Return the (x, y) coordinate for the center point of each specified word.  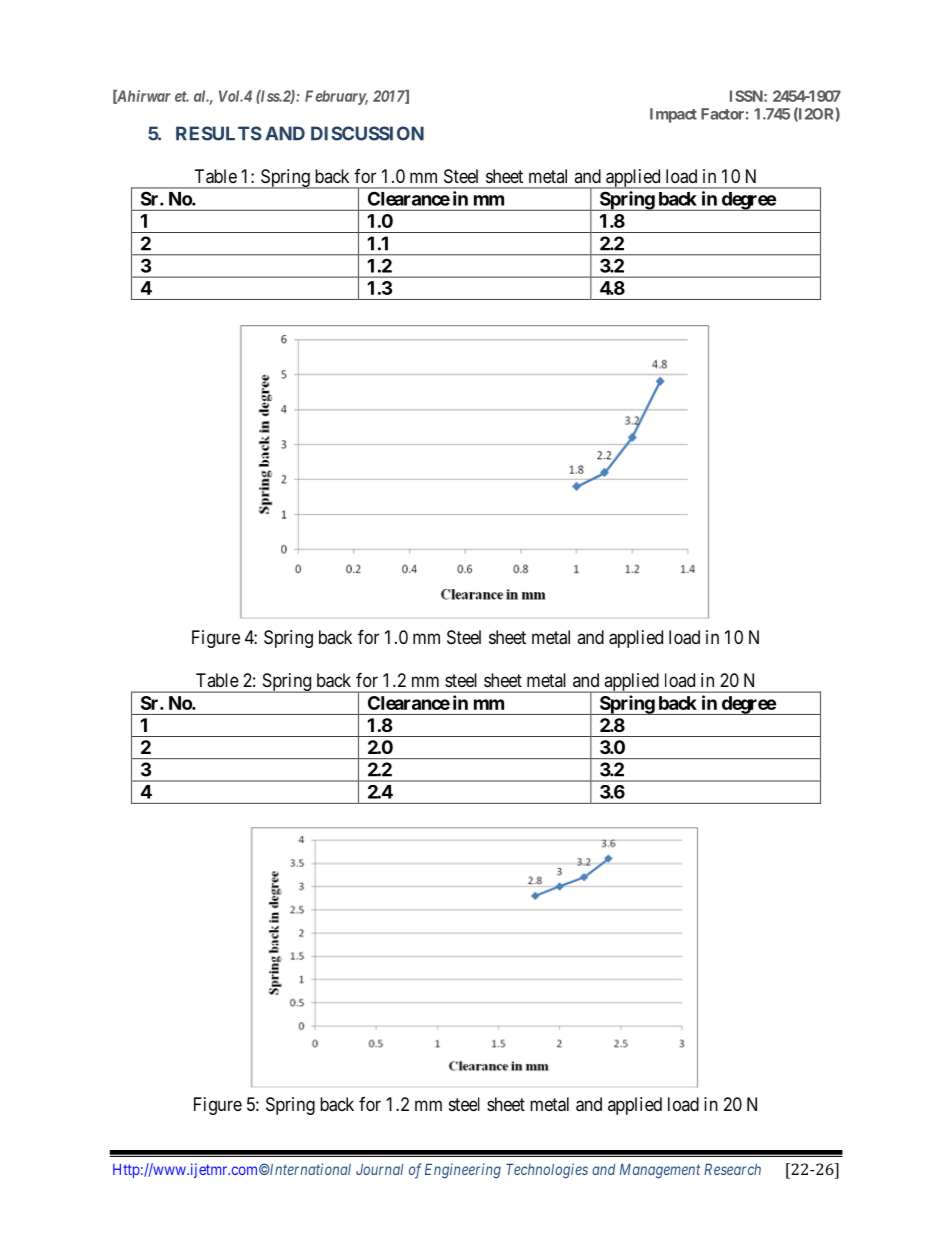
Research (732, 1169)
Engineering (463, 1171)
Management (660, 1171)
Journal (379, 1169)
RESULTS (219, 133)
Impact (673, 115)
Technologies (547, 1171)
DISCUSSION (367, 133)
